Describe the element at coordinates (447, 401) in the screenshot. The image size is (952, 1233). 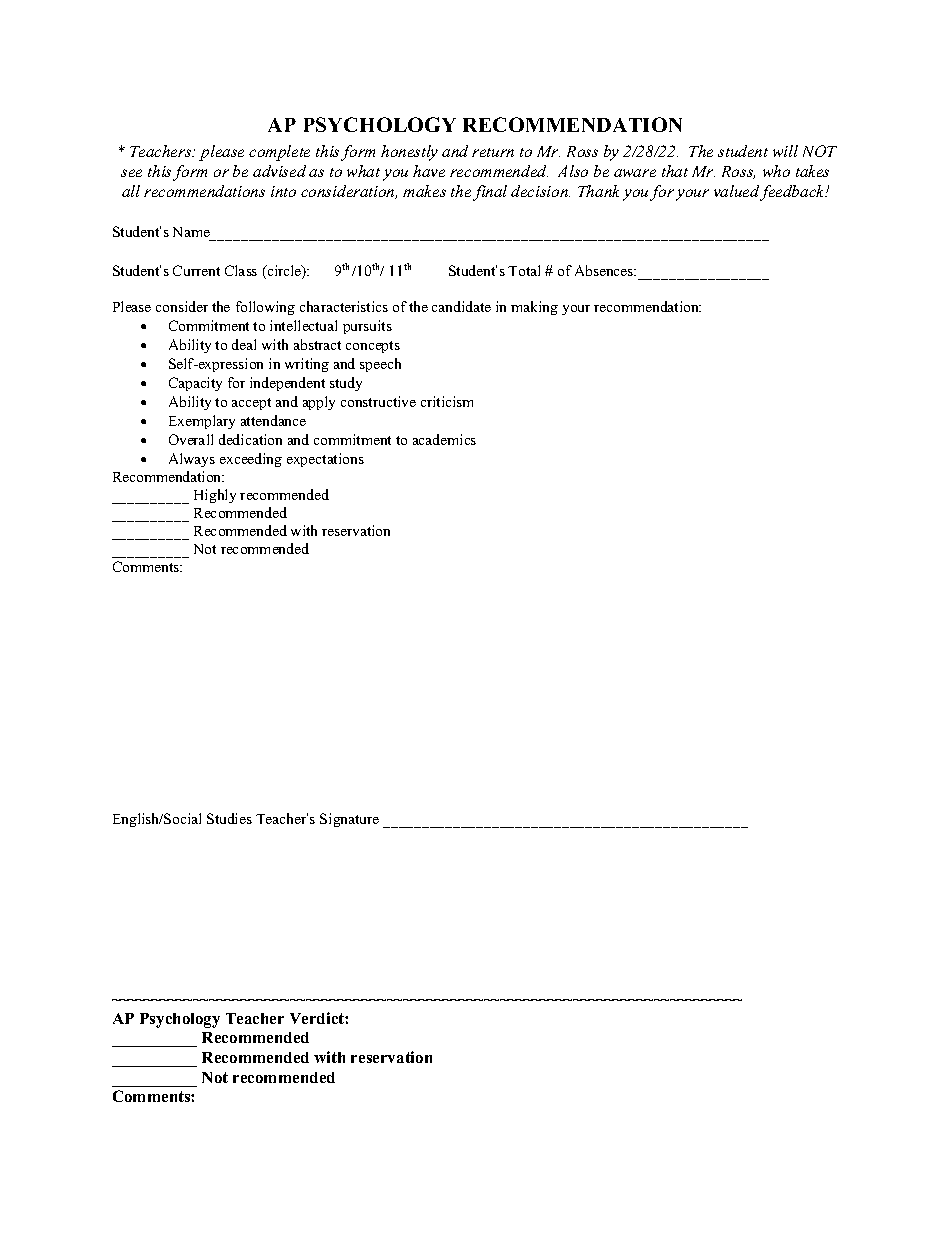
I see `criticism` at that location.
